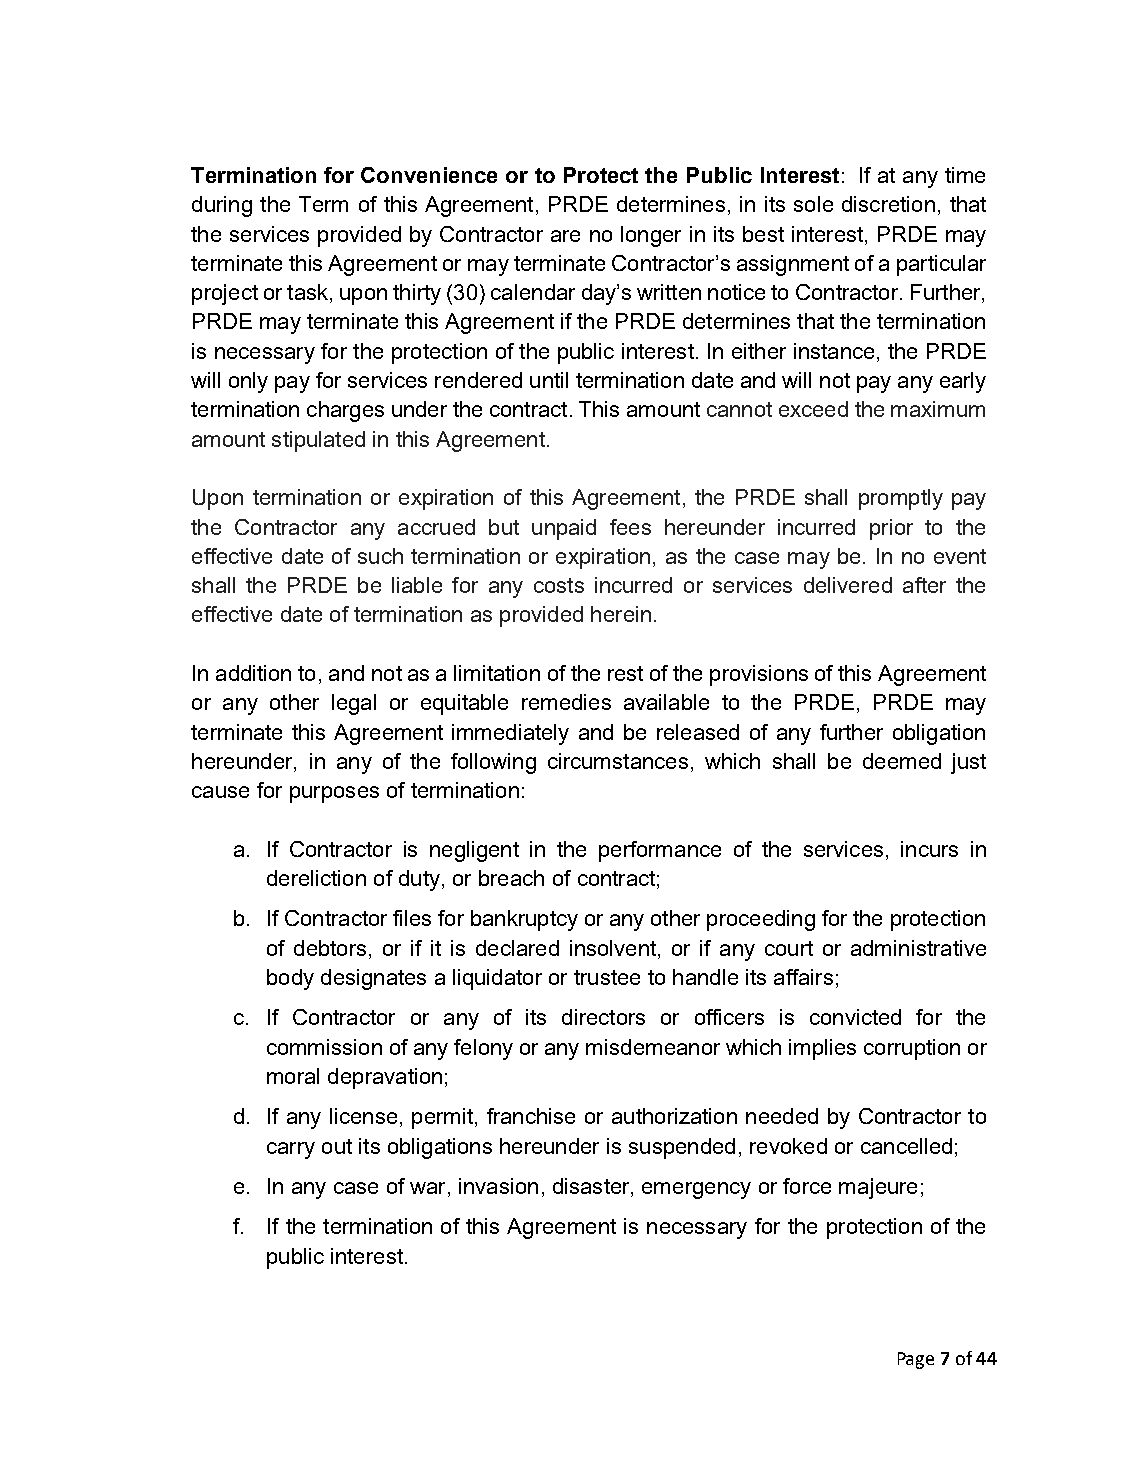 The width and height of the screenshot is (1130, 1462). Describe the element at coordinates (651, 236) in the screenshot. I see `longer` at that location.
